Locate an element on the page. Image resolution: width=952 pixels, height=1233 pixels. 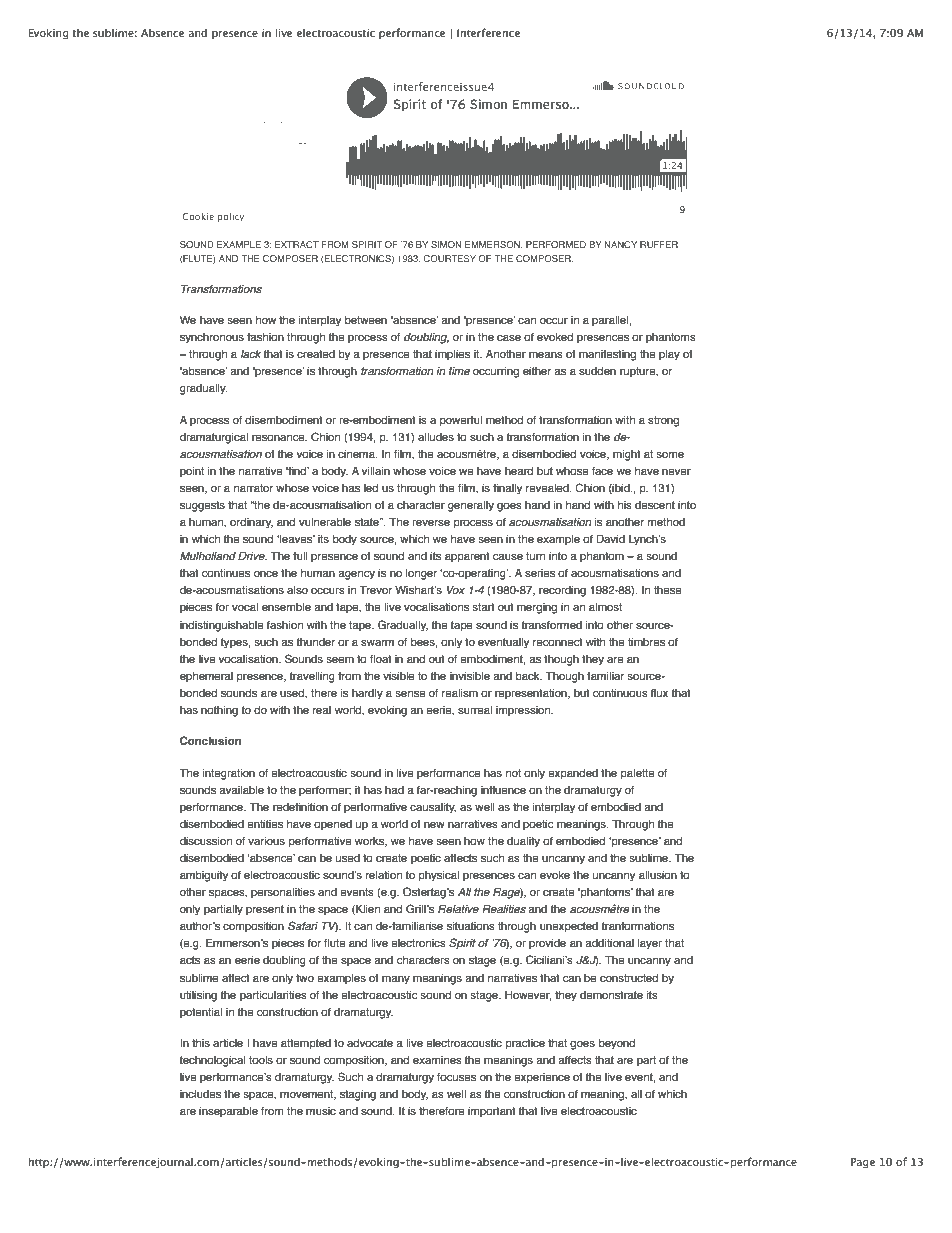
inseparable is located at coordinates (228, 1112).
